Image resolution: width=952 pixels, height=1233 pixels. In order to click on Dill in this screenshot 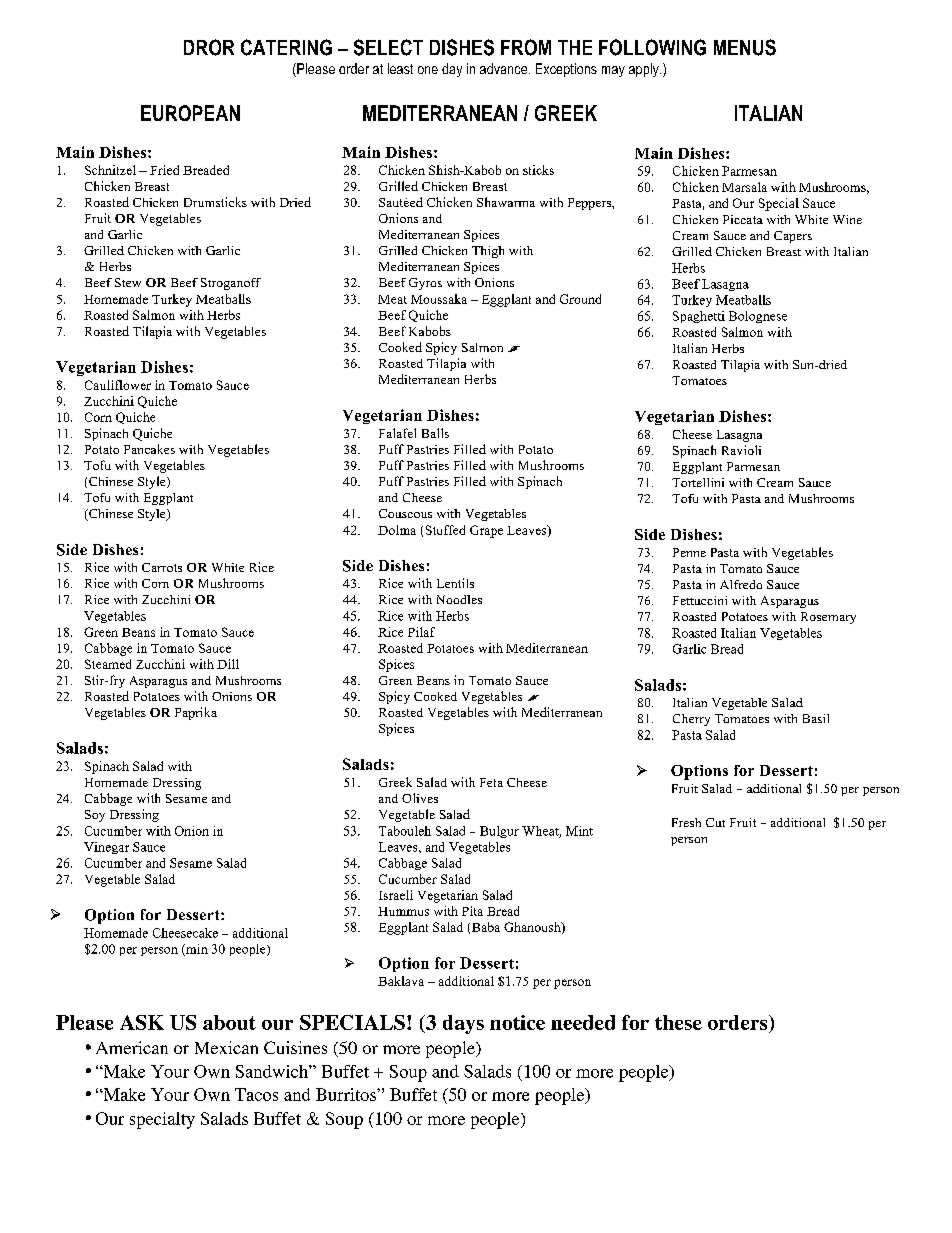, I will do `click(228, 664)`.
